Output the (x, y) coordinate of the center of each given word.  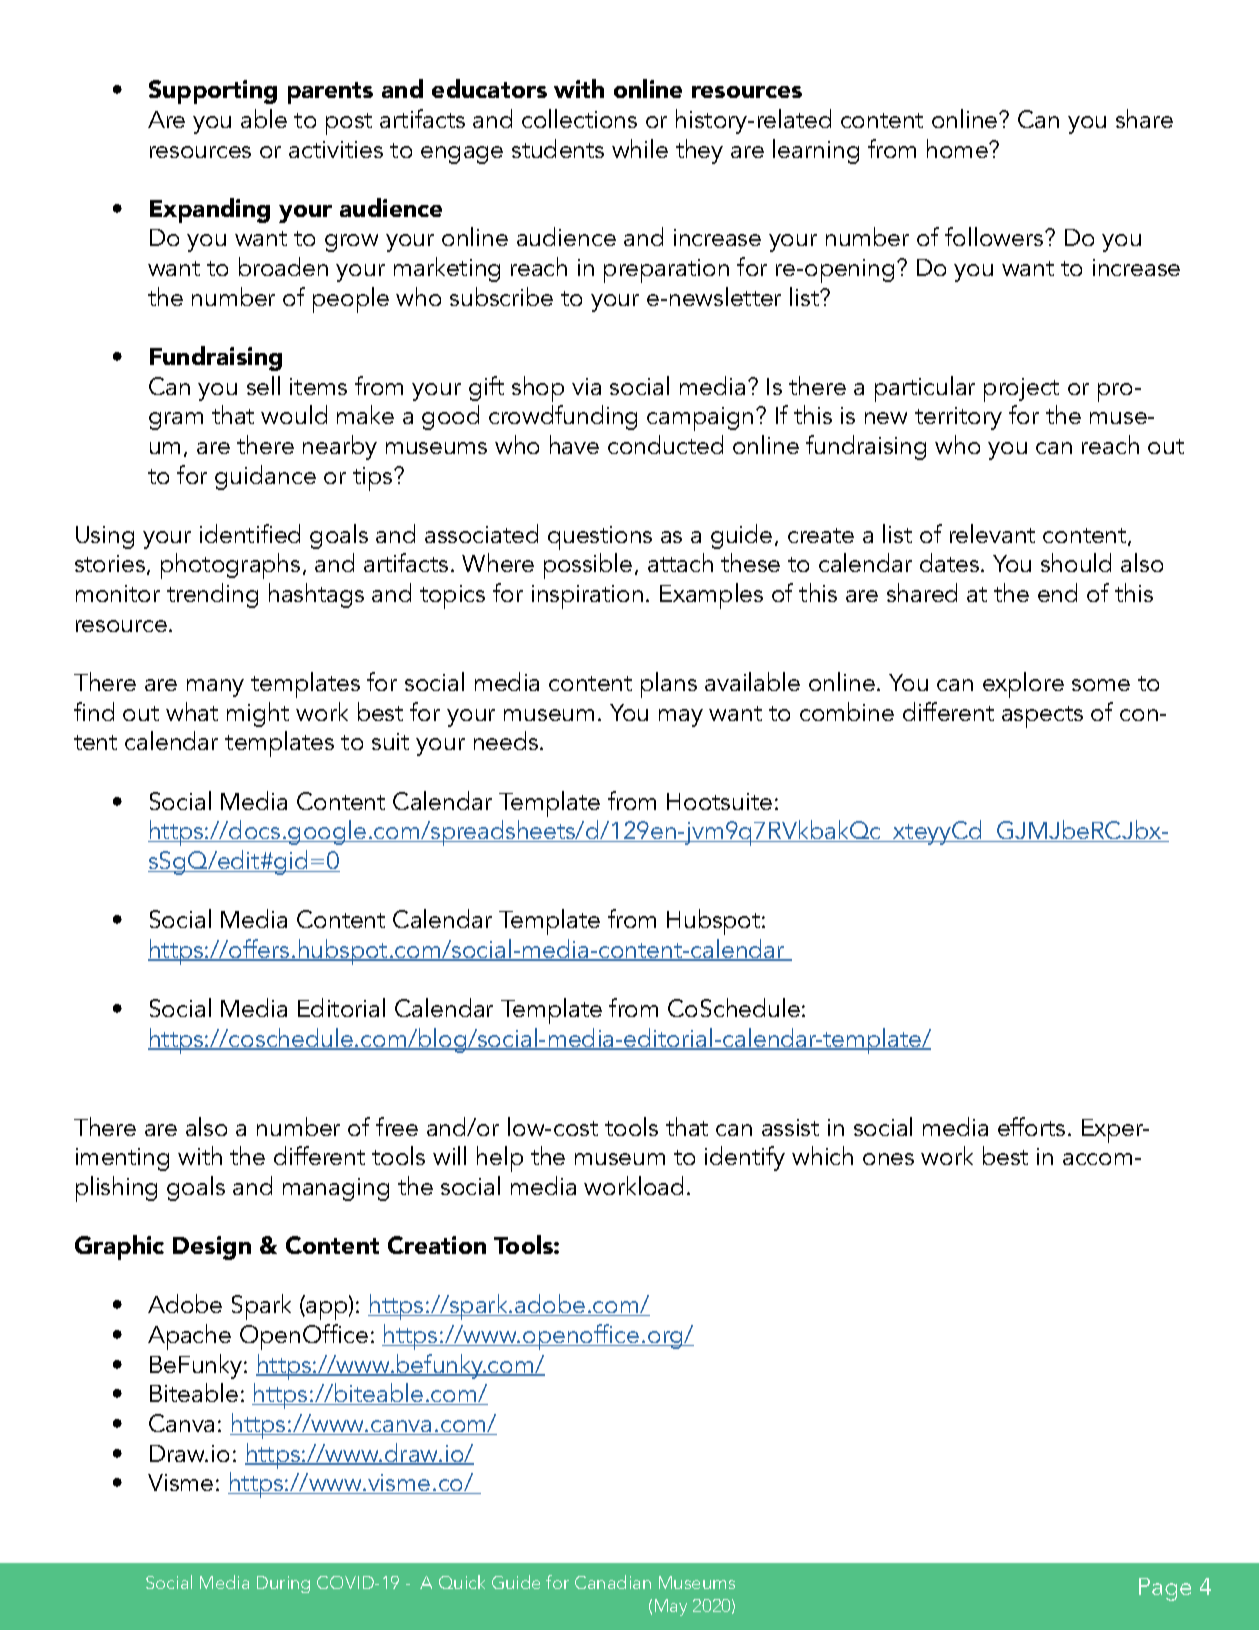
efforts (1031, 1126)
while (640, 148)
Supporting (213, 92)
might (258, 714)
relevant (992, 533)
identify (745, 1158)
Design (212, 1248)
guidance (265, 477)
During (283, 1584)
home (958, 148)
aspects (1042, 717)
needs (507, 740)
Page (1165, 1589)
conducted (665, 444)
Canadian (613, 1582)
